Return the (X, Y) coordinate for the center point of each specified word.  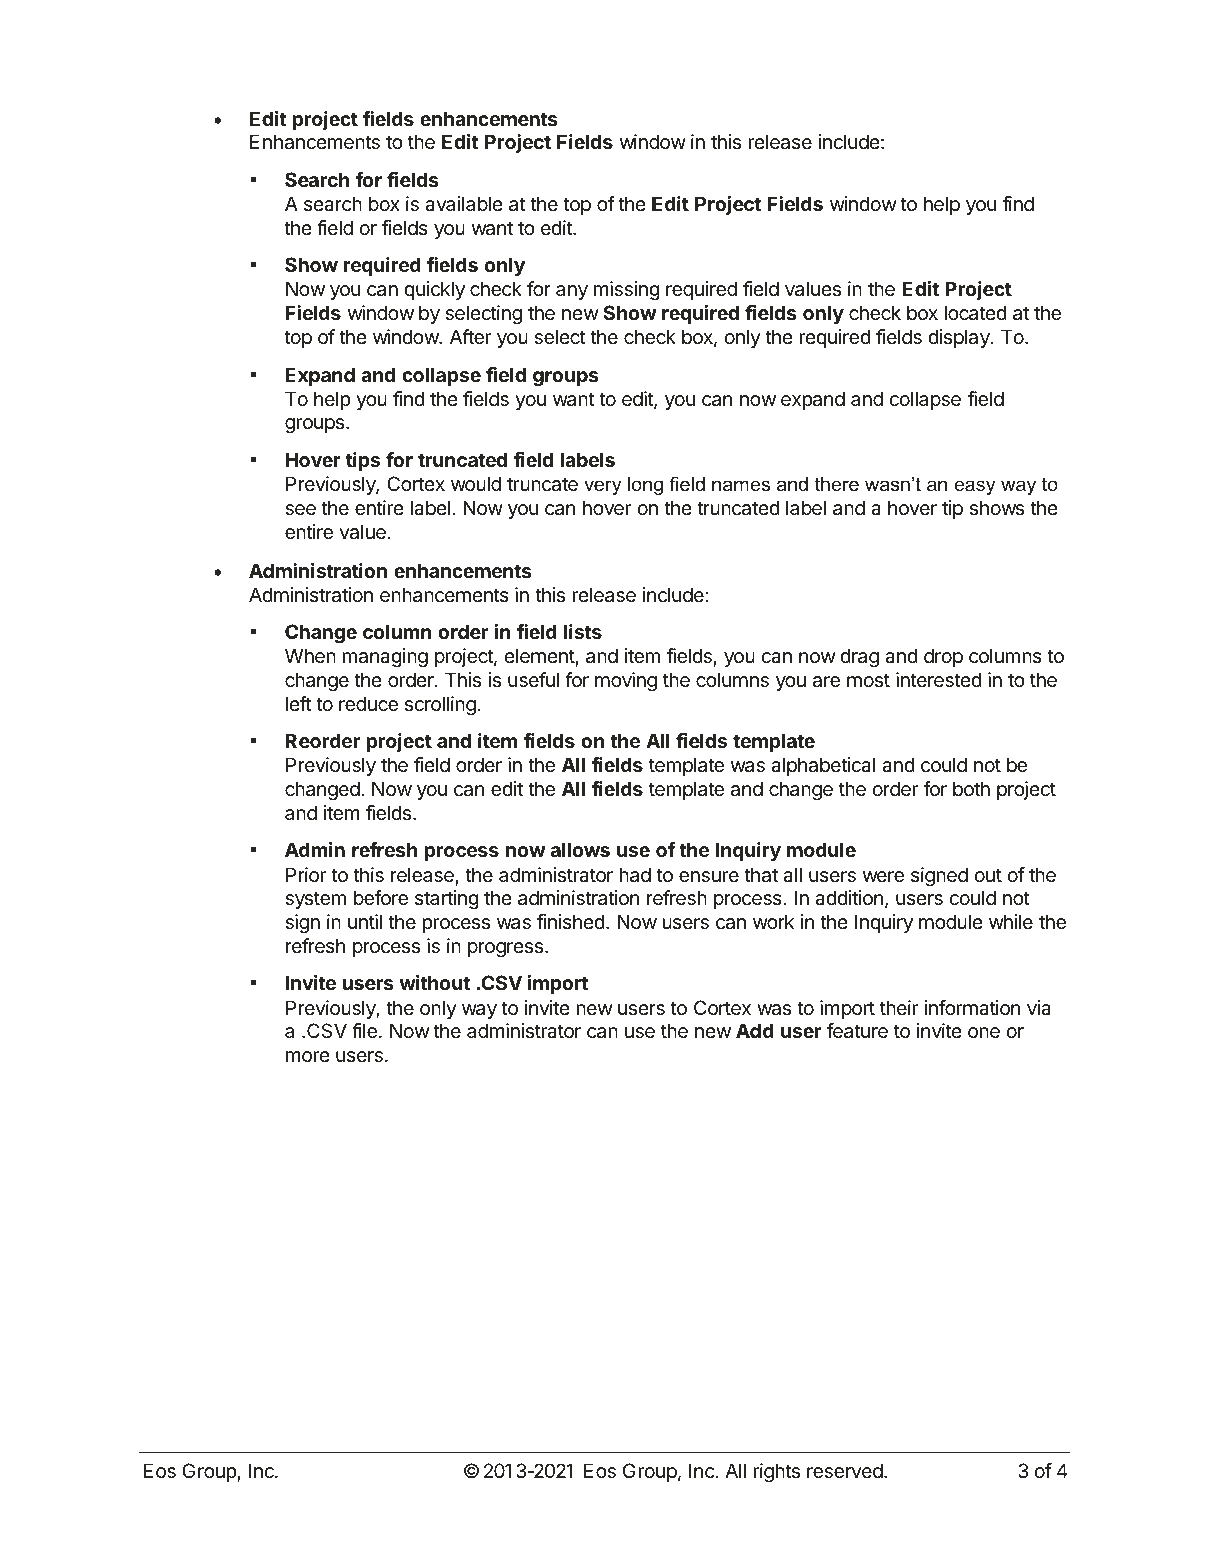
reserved (845, 1471)
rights (776, 1472)
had (635, 875)
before (381, 898)
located (975, 313)
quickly (434, 290)
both (971, 788)
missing (627, 291)
